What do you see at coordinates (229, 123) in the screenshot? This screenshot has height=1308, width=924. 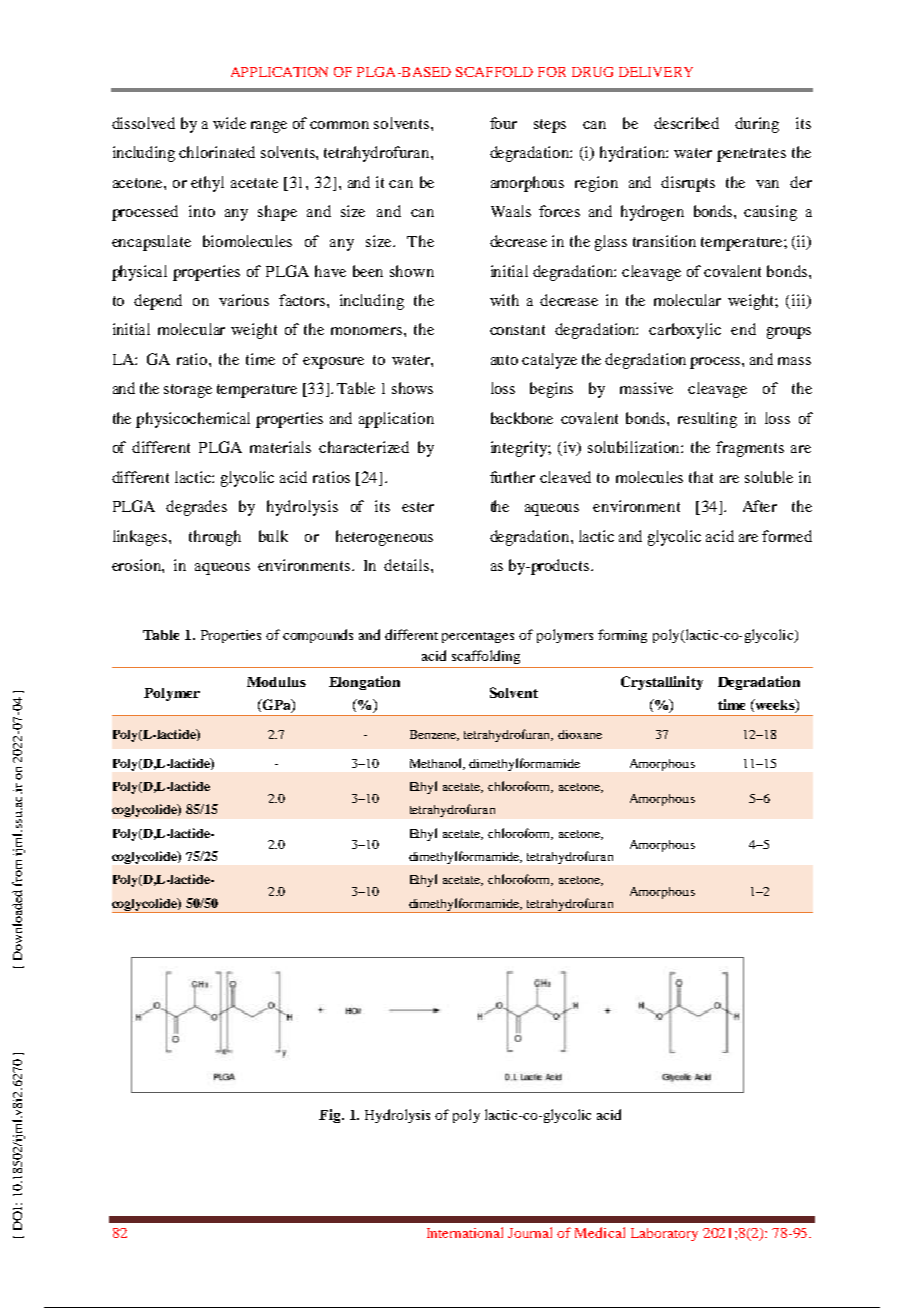 I see `wide` at bounding box center [229, 123].
